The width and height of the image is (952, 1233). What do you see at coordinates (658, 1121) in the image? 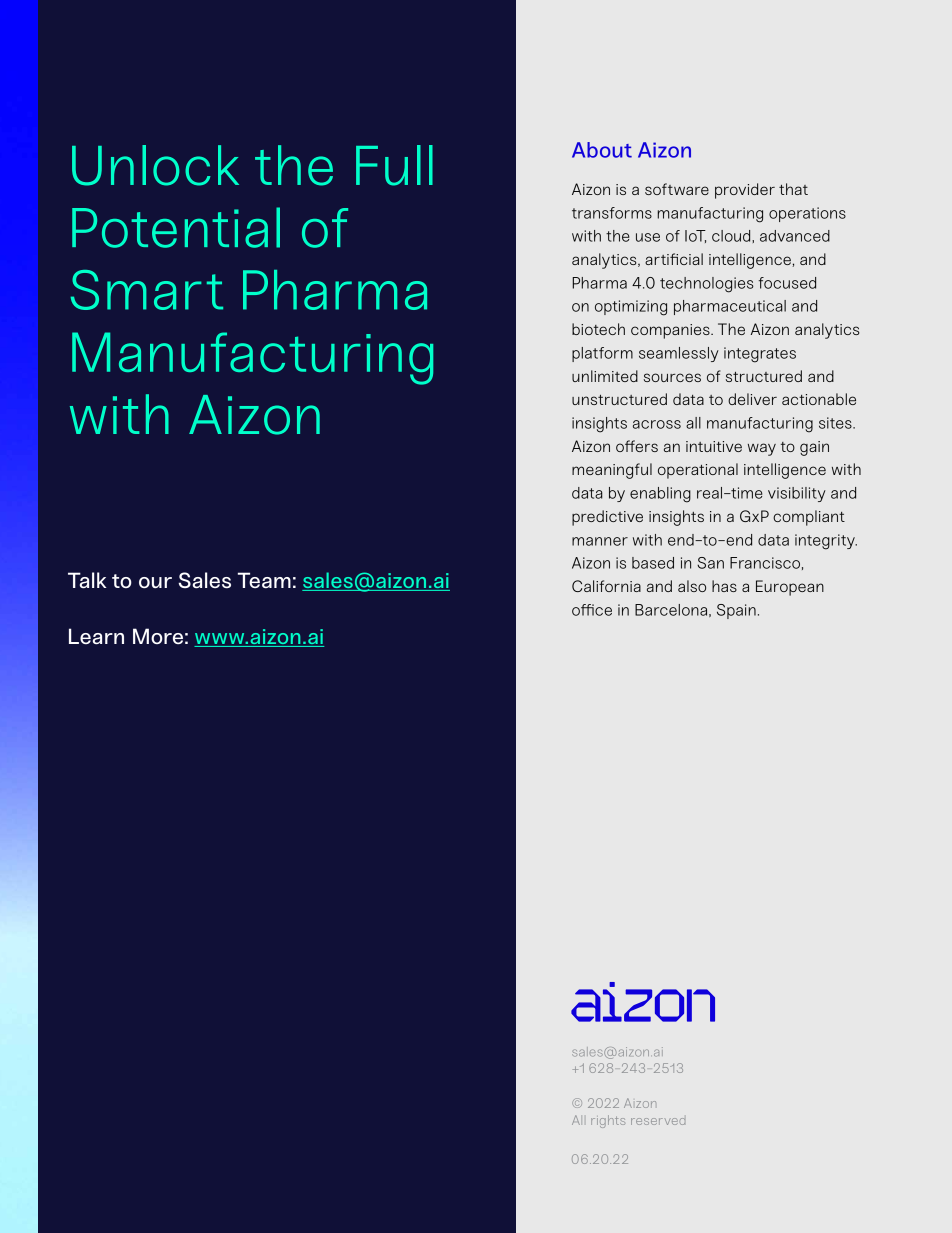
I see `reserved` at bounding box center [658, 1121].
